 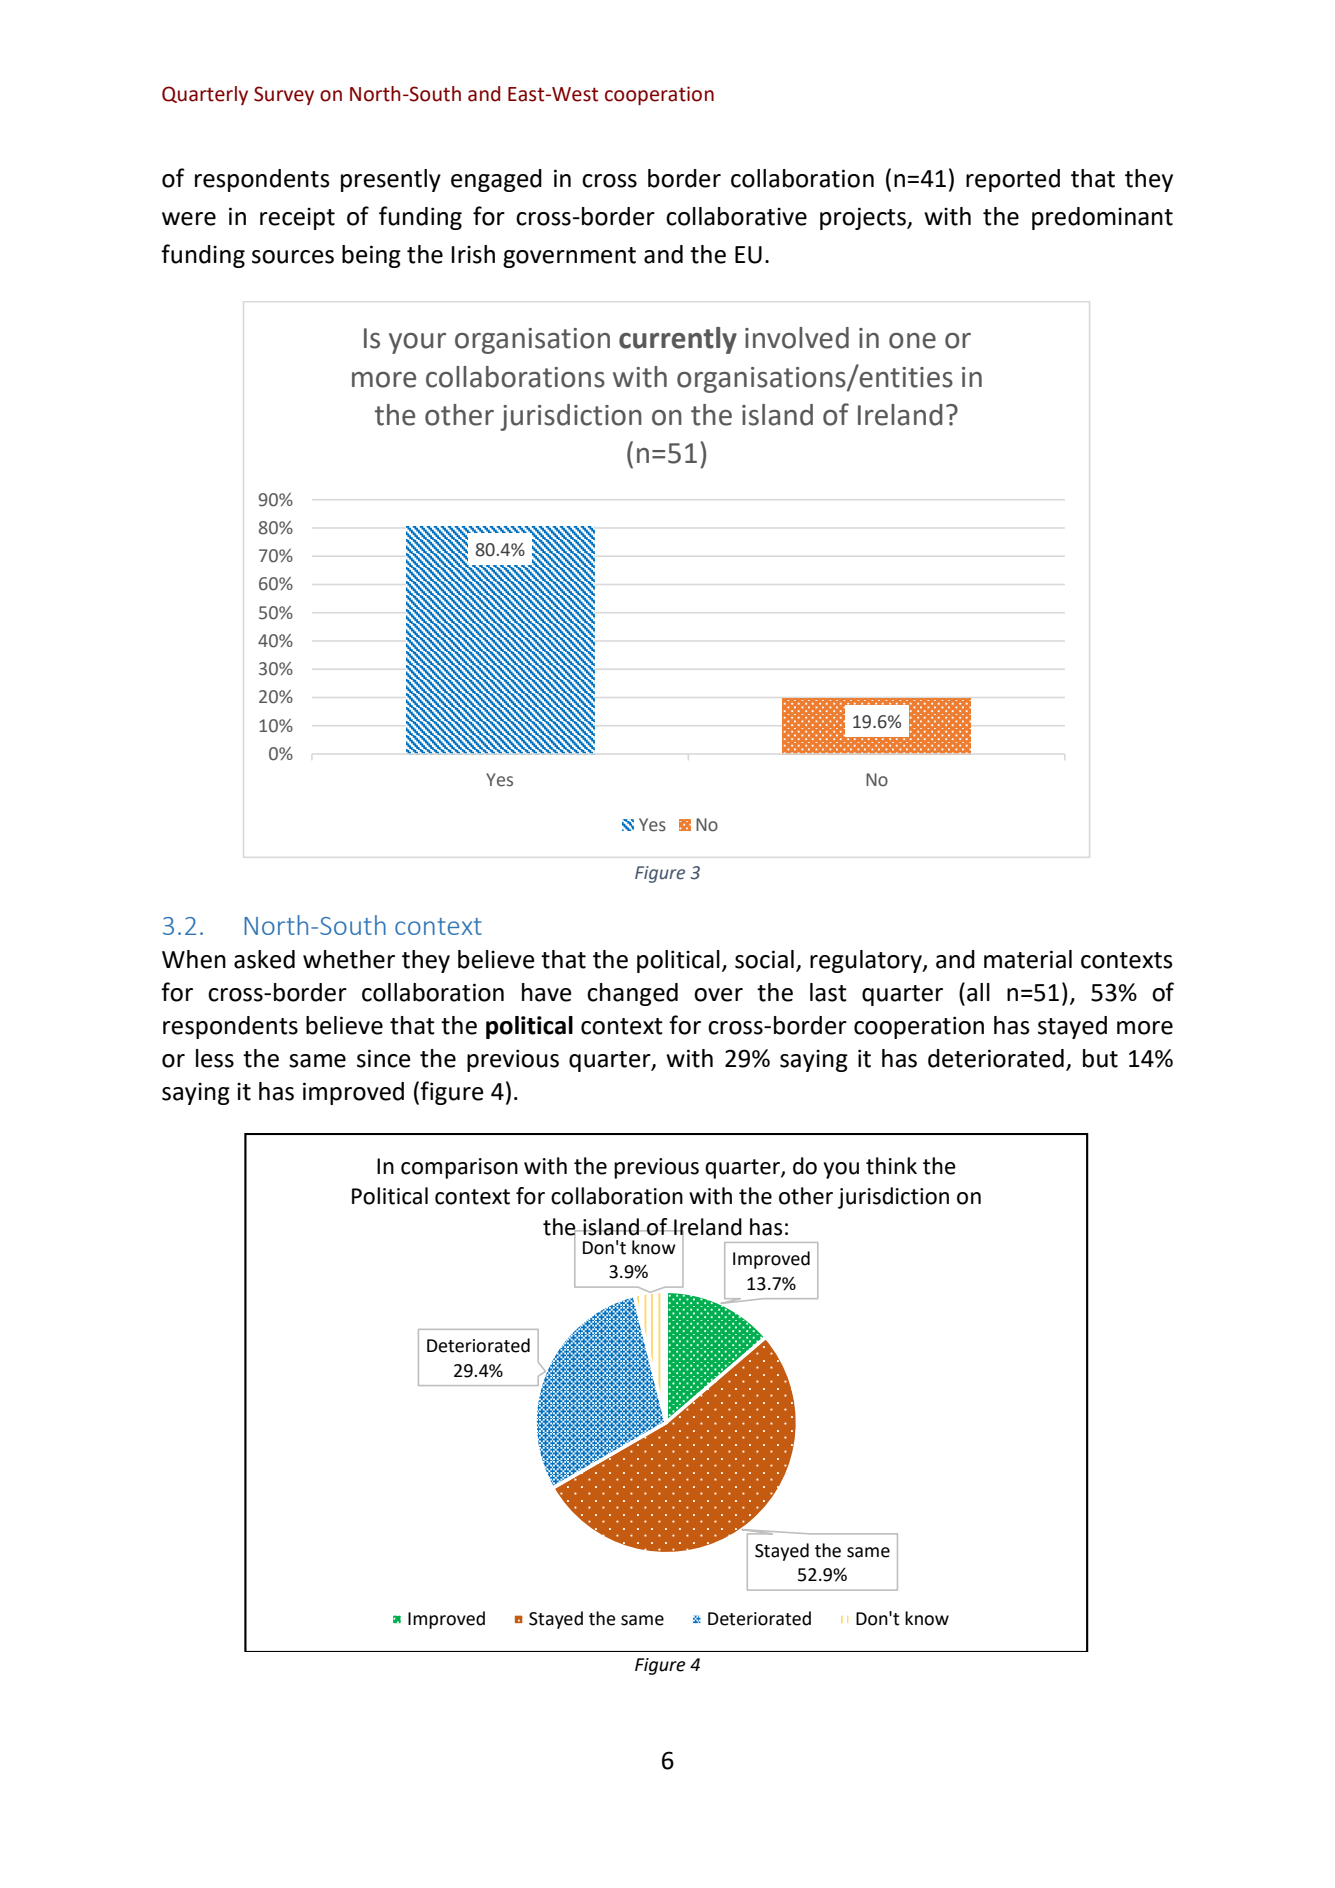 What do you see at coordinates (284, 95) in the page?
I see `Survey` at bounding box center [284, 95].
